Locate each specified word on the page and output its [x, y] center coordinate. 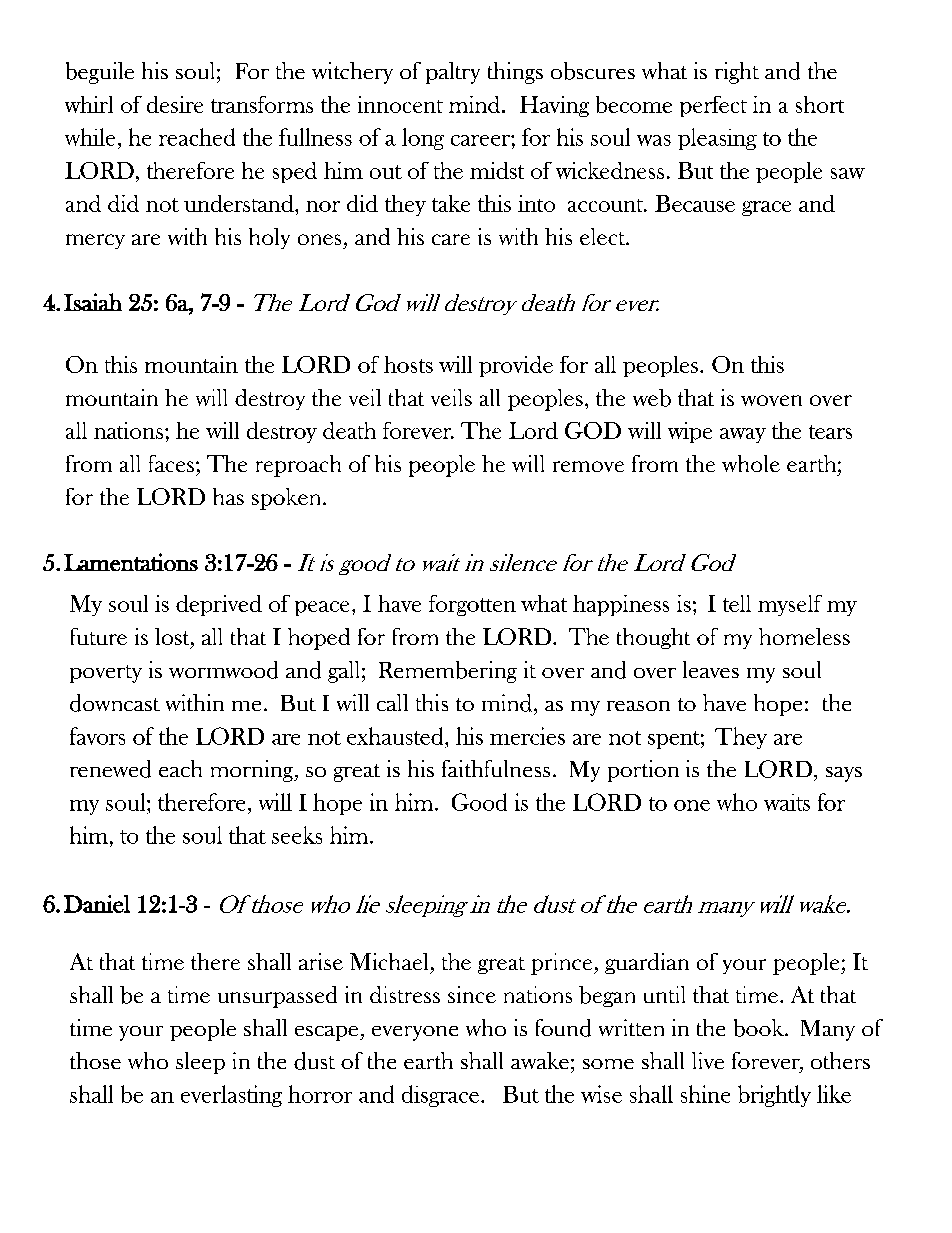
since [472, 994]
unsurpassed [277, 997]
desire [175, 104]
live [708, 1060]
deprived [219, 605]
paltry [453, 73]
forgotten [472, 605]
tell [737, 603]
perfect [713, 106]
